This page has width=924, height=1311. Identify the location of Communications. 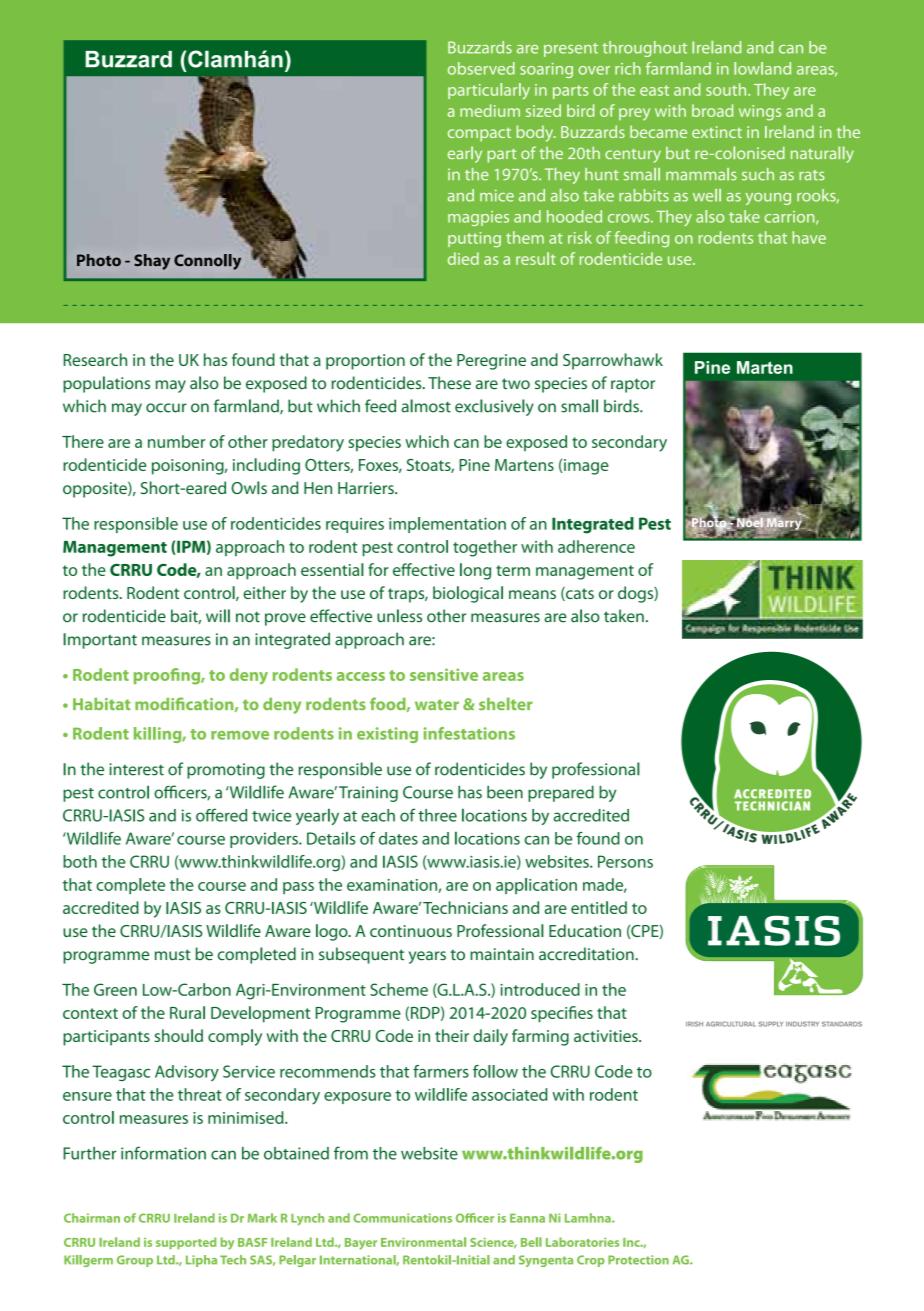
(402, 1218).
